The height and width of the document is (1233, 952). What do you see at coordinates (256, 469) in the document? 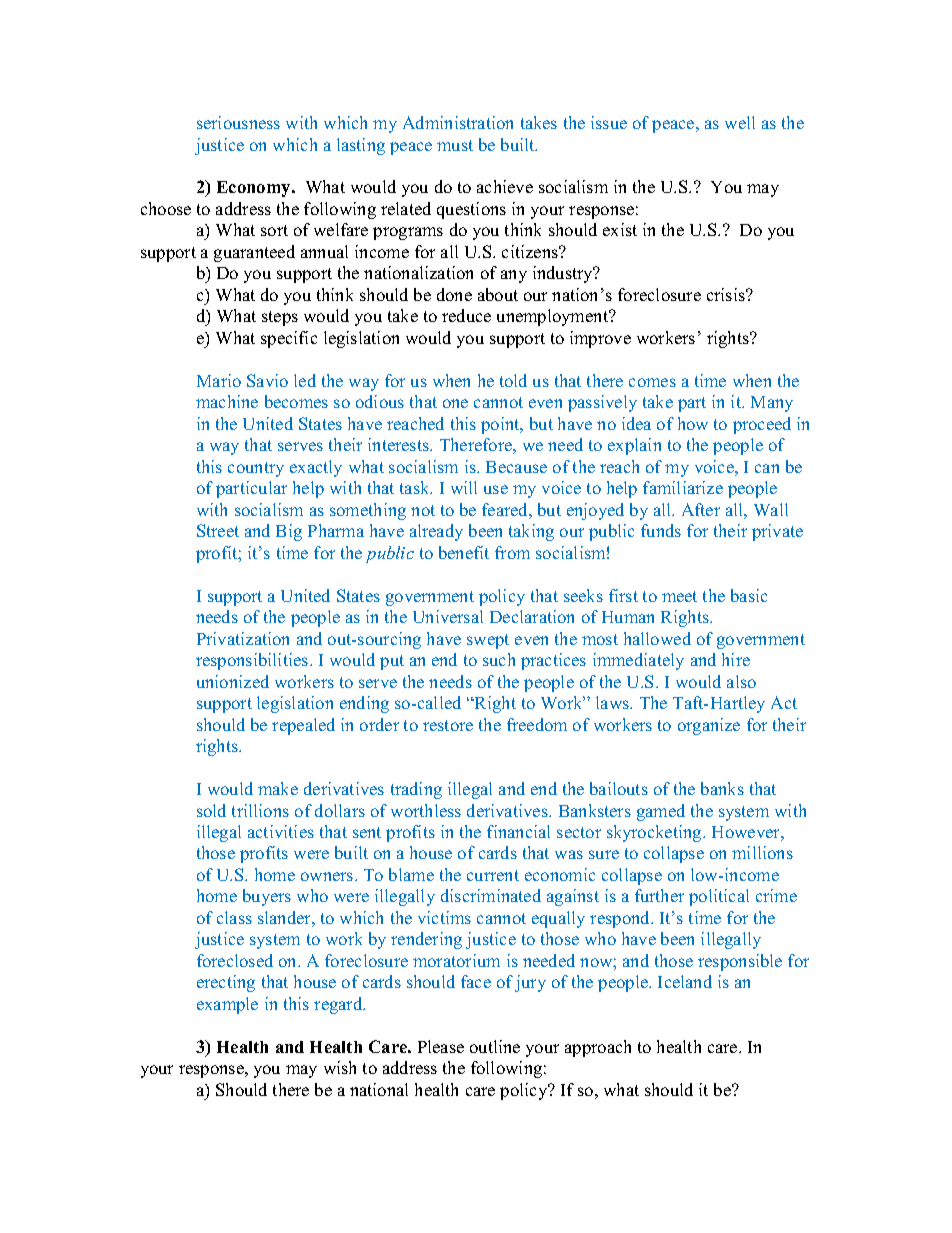
I see `country` at bounding box center [256, 469].
